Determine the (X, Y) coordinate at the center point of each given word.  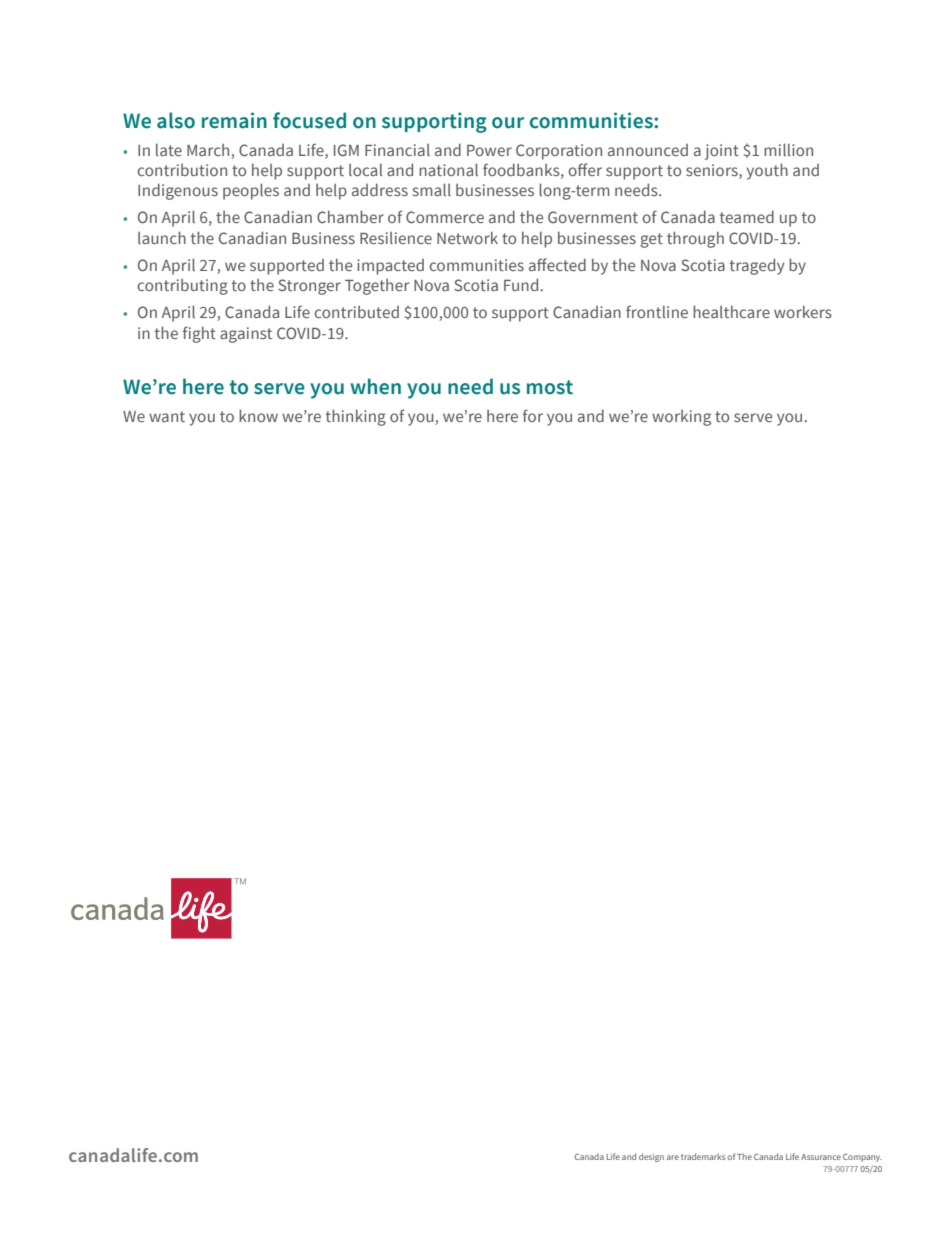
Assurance (821, 1157)
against (246, 335)
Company (862, 1158)
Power (489, 150)
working (681, 418)
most (550, 387)
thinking (356, 417)
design (651, 1157)
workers (803, 311)
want (167, 416)
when (375, 386)
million (788, 149)
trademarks (703, 1156)
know (258, 415)
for (533, 415)
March (208, 150)
